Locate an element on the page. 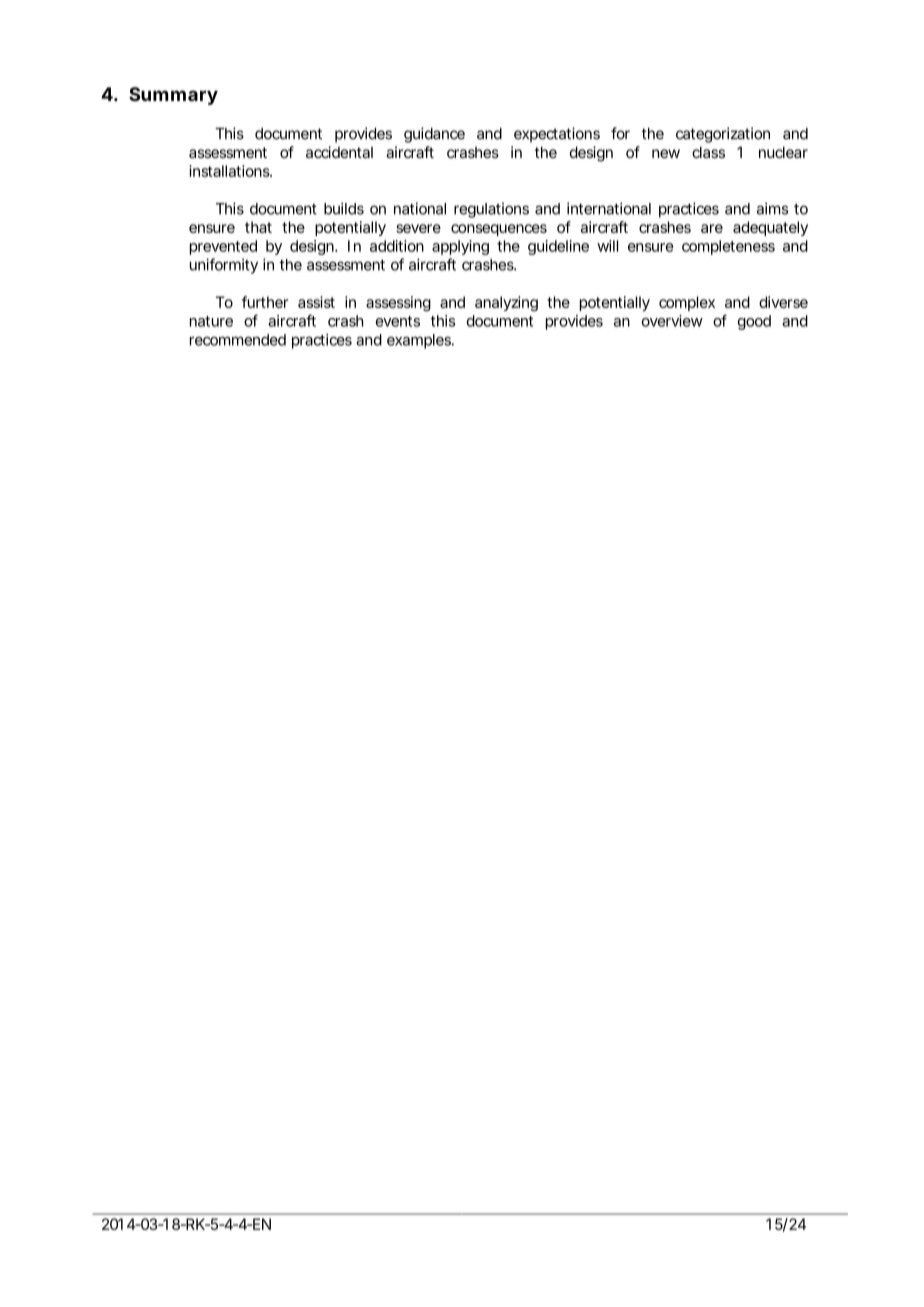 The width and height of the image is (924, 1307). regulations is located at coordinates (491, 210).
